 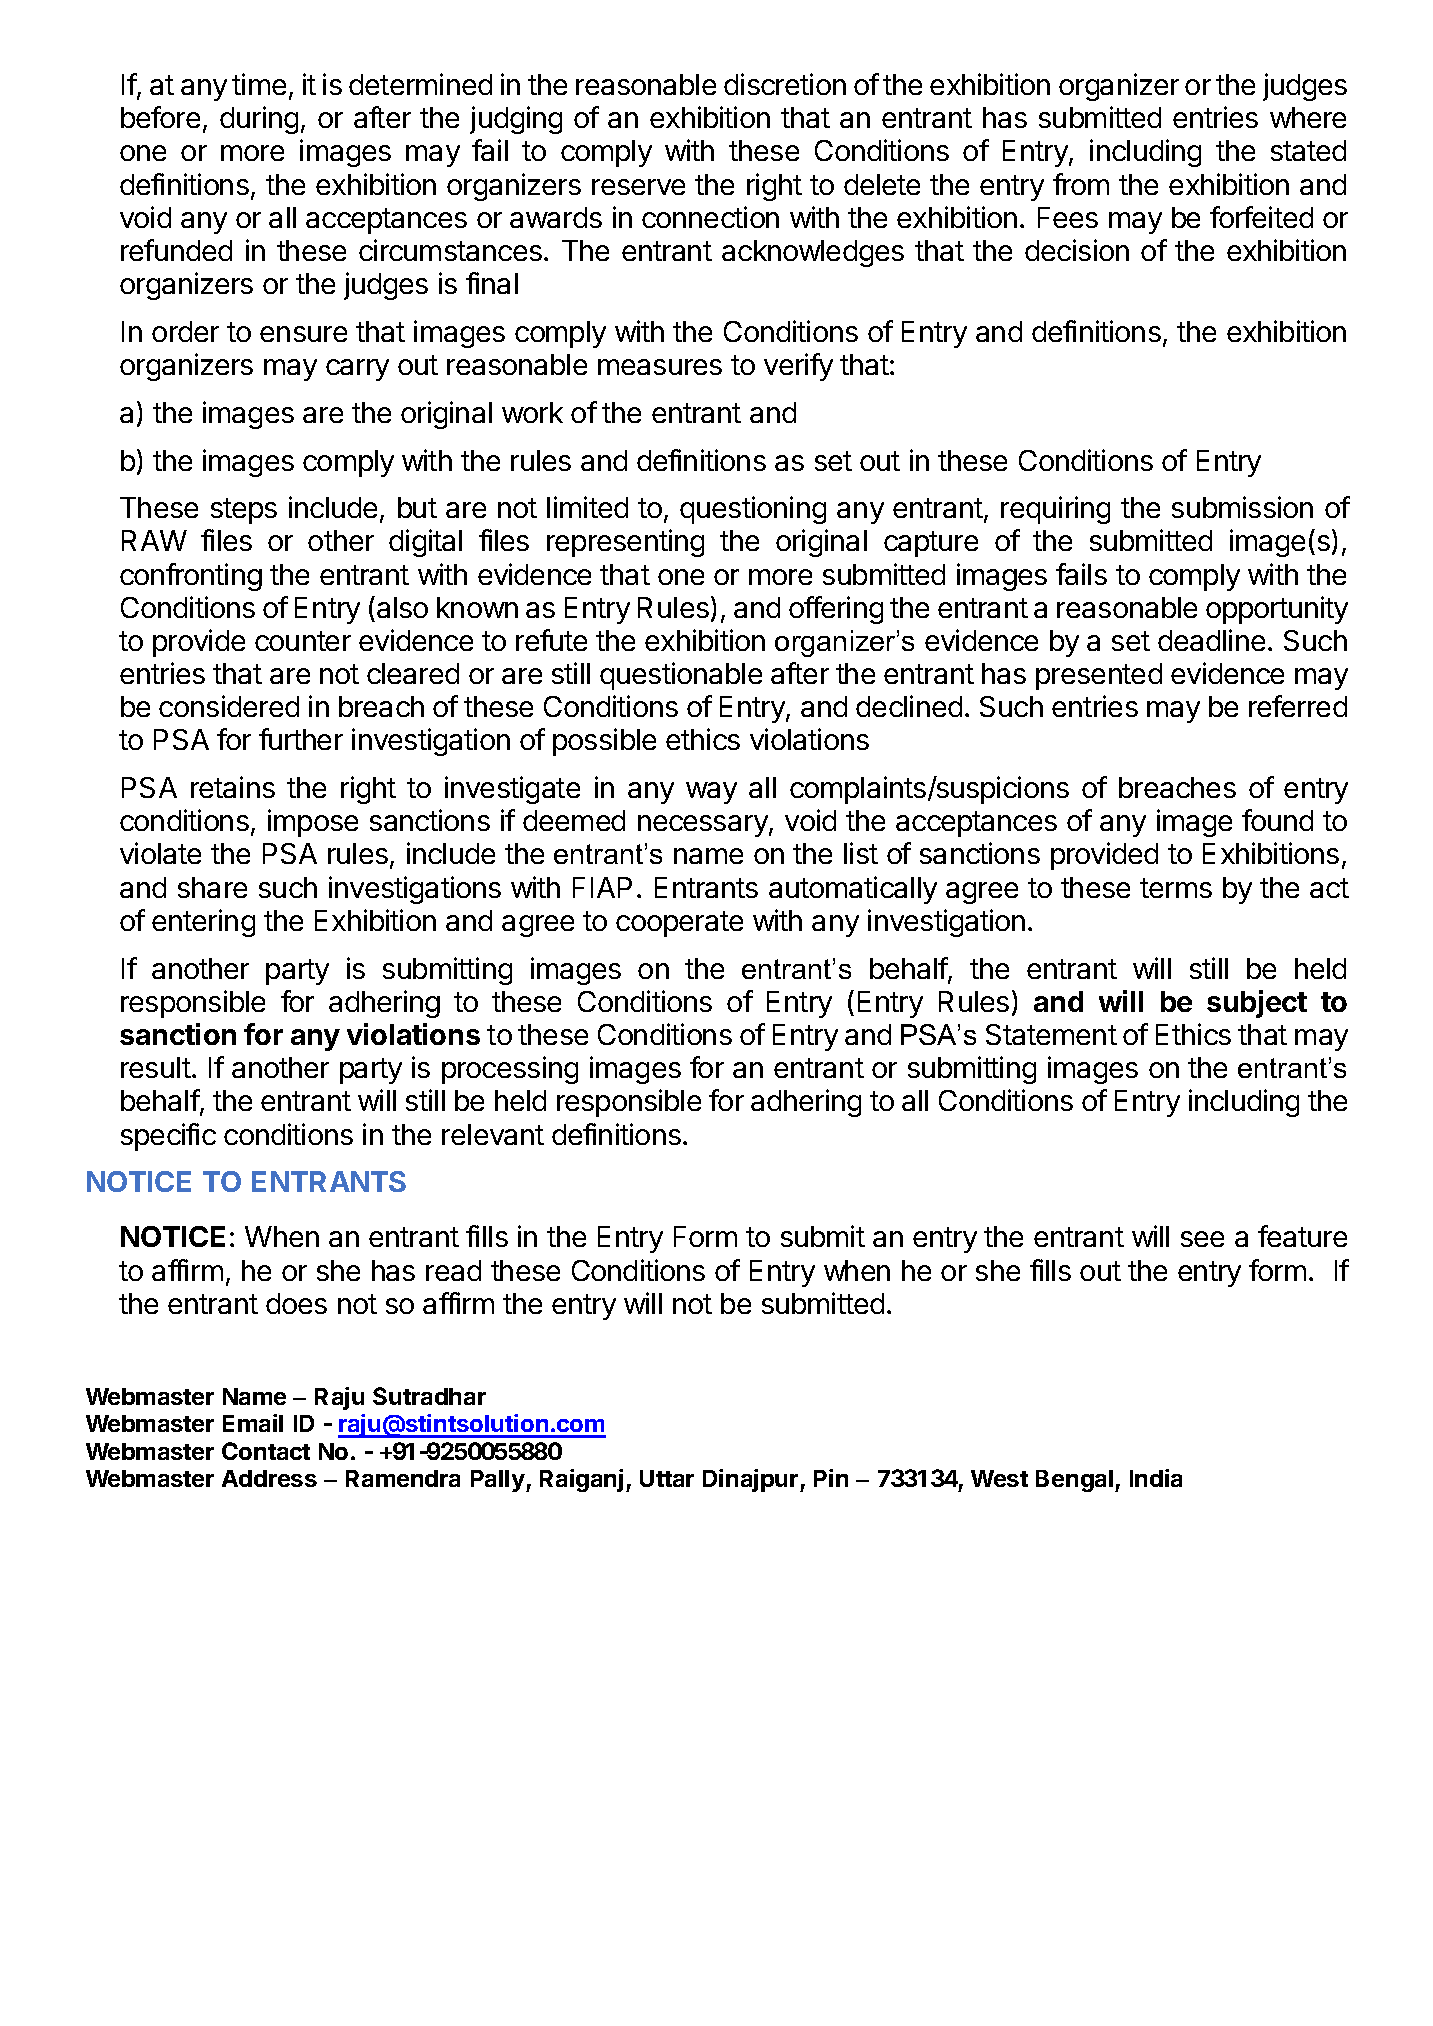 What do you see at coordinates (259, 120) in the screenshot?
I see `during` at bounding box center [259, 120].
